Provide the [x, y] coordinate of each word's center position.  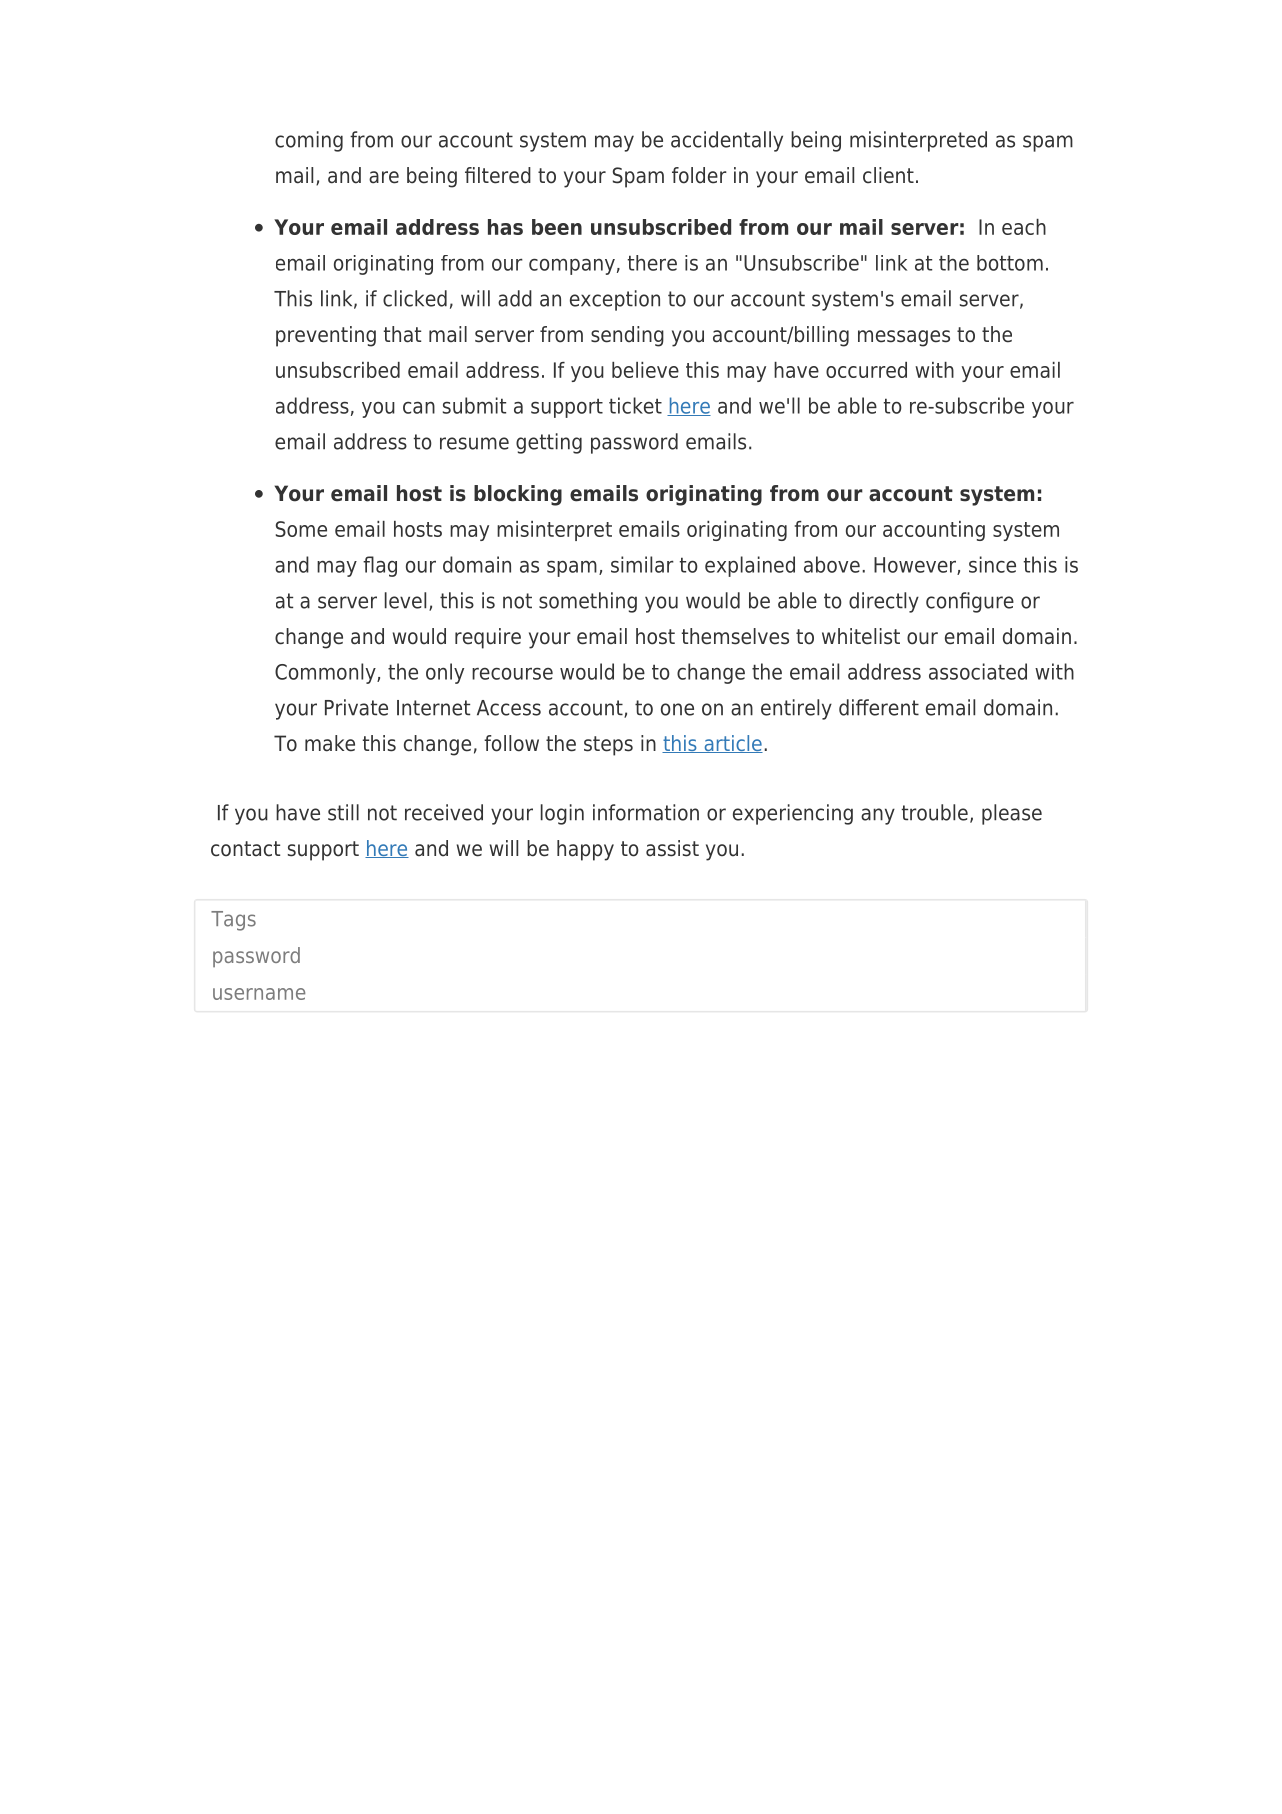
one [677, 709]
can [419, 408]
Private [356, 707]
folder [699, 175]
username [259, 994]
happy [585, 850]
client [888, 175]
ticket [635, 405]
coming [309, 141]
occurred [866, 370]
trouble [935, 812]
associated [978, 671]
